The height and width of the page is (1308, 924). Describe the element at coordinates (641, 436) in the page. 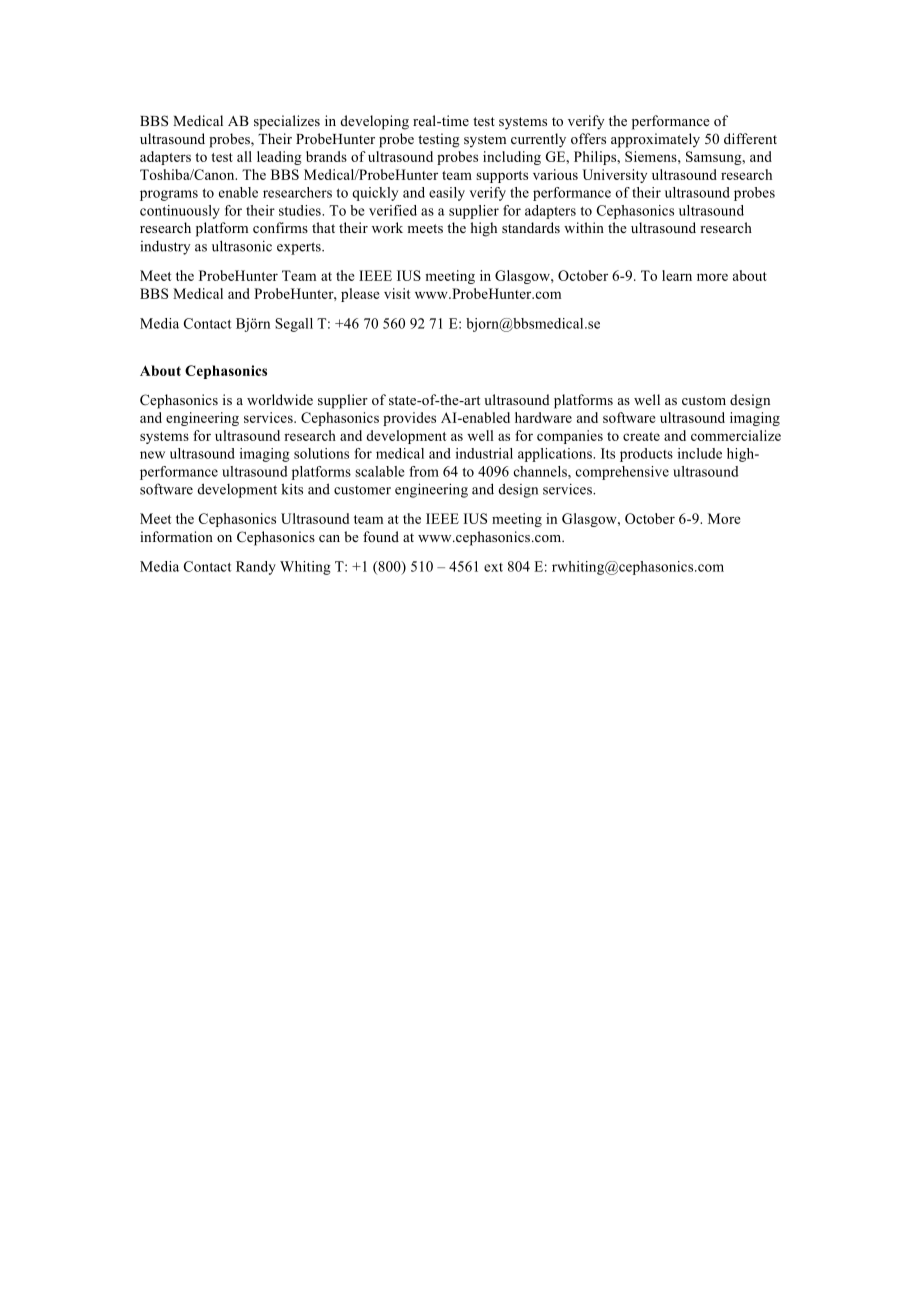

I see `create` at that location.
